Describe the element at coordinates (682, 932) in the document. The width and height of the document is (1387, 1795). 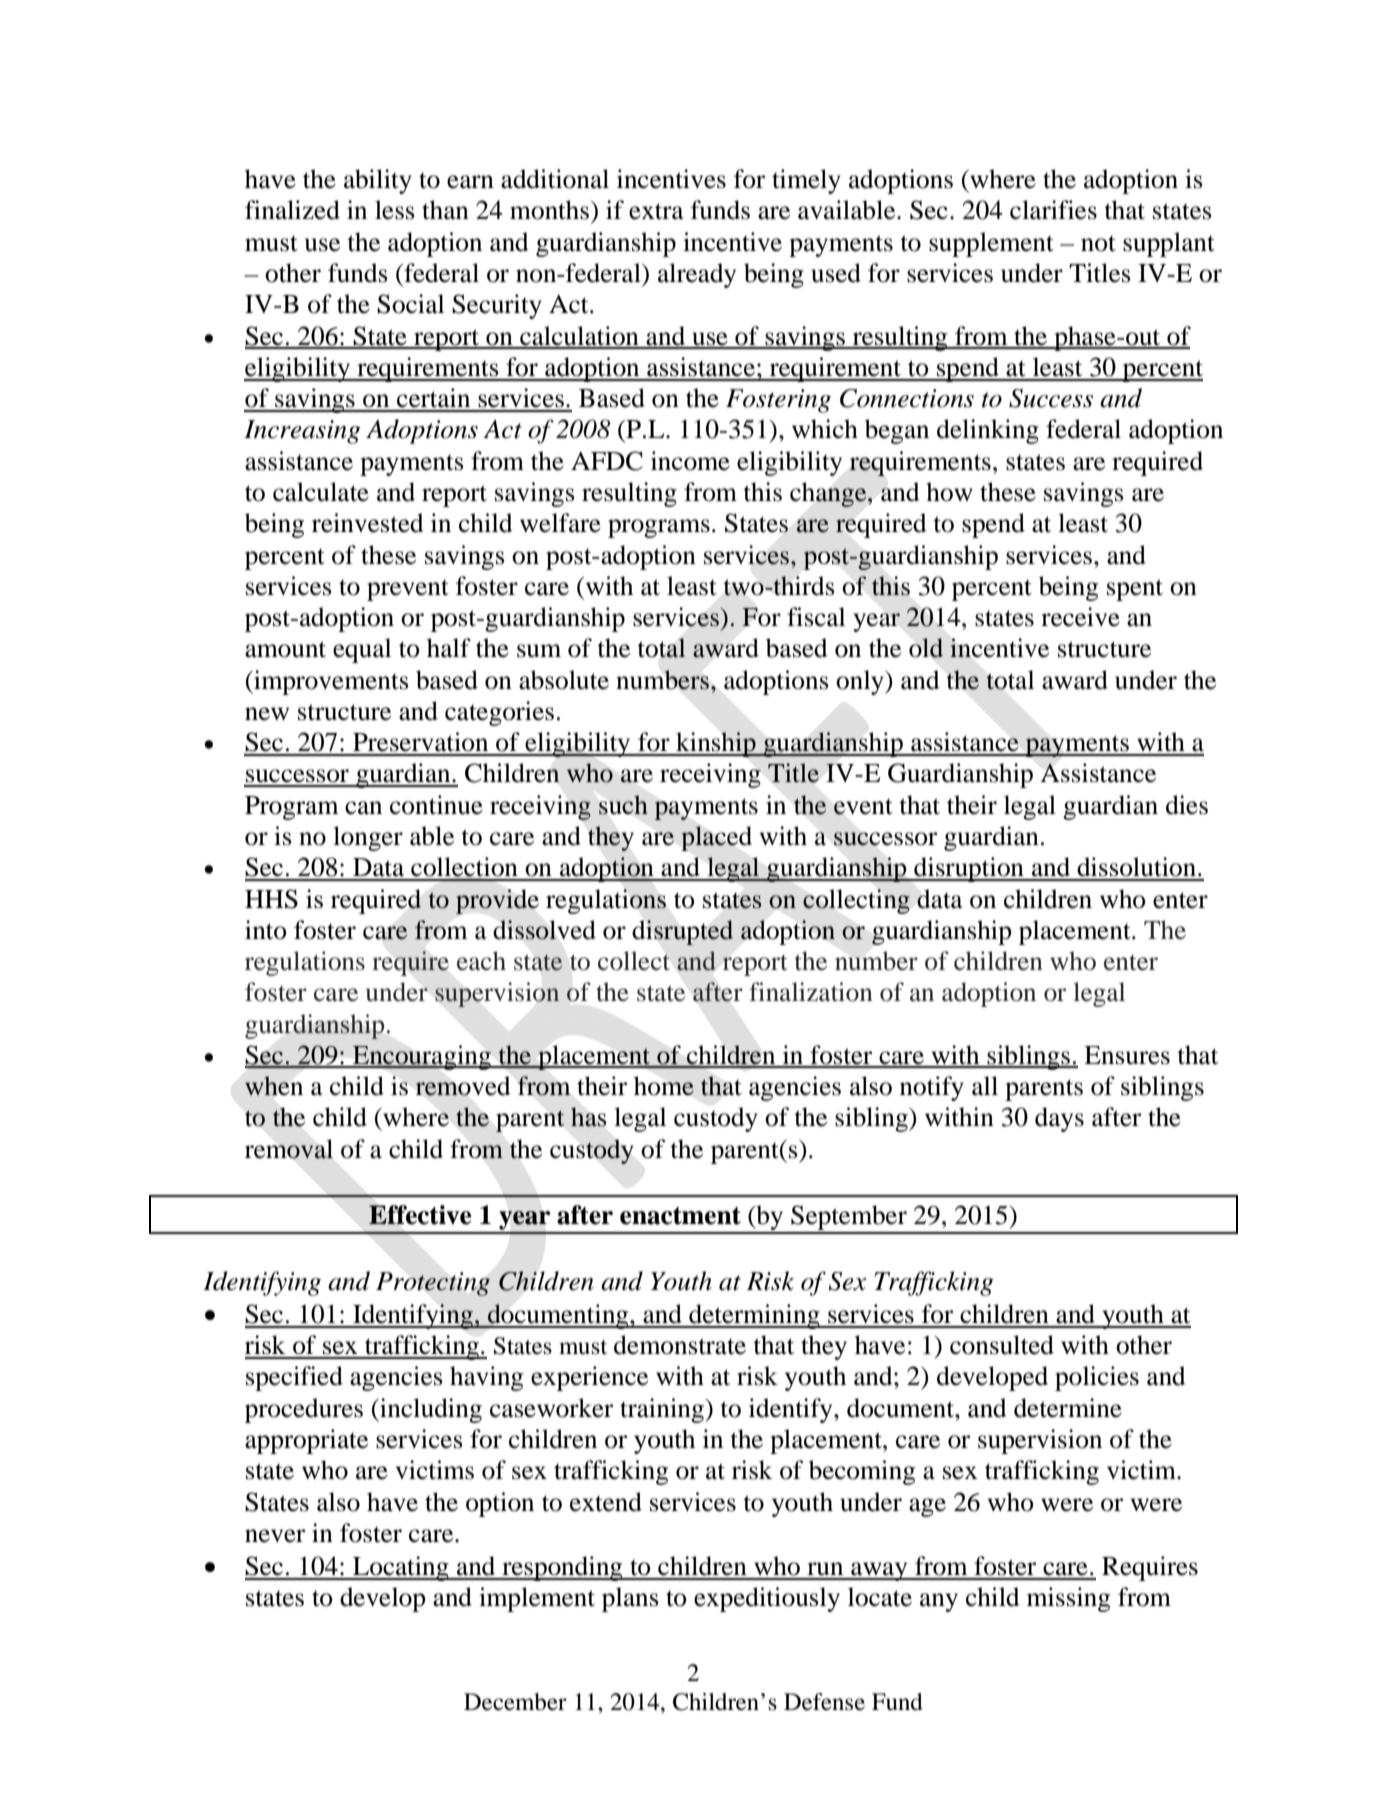
I see `disrupted` at that location.
